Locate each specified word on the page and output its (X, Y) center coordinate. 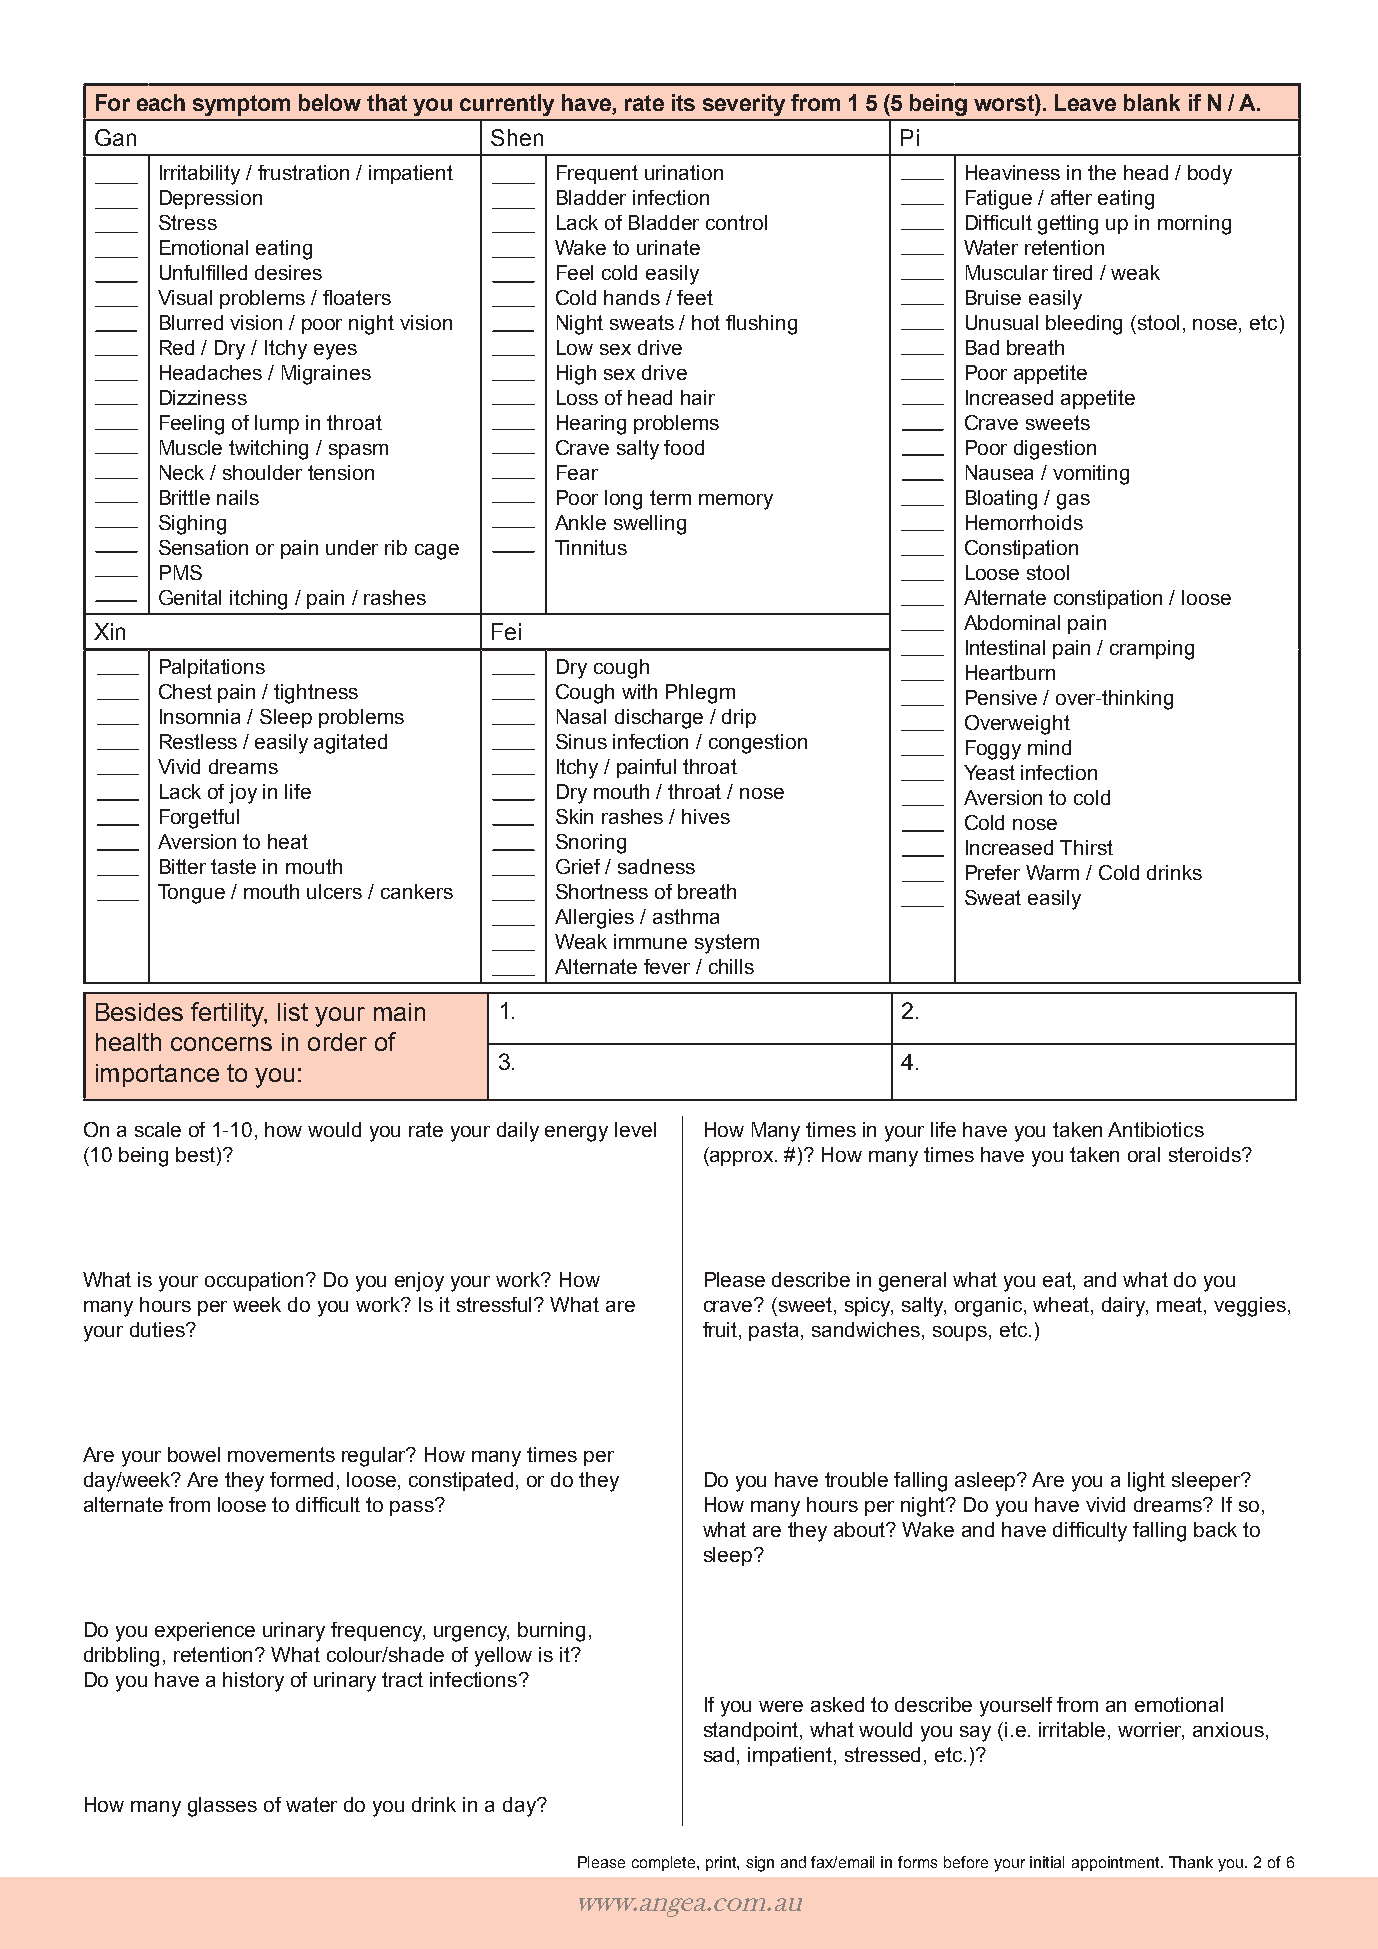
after (1071, 197)
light (1146, 1482)
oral (1144, 1154)
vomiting (1091, 475)
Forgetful (199, 819)
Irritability (200, 175)
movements (281, 1454)
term (670, 497)
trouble (856, 1479)
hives (706, 816)
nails (238, 497)
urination (684, 172)
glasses (222, 1807)
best (197, 1156)
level (635, 1129)
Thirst (1086, 847)
